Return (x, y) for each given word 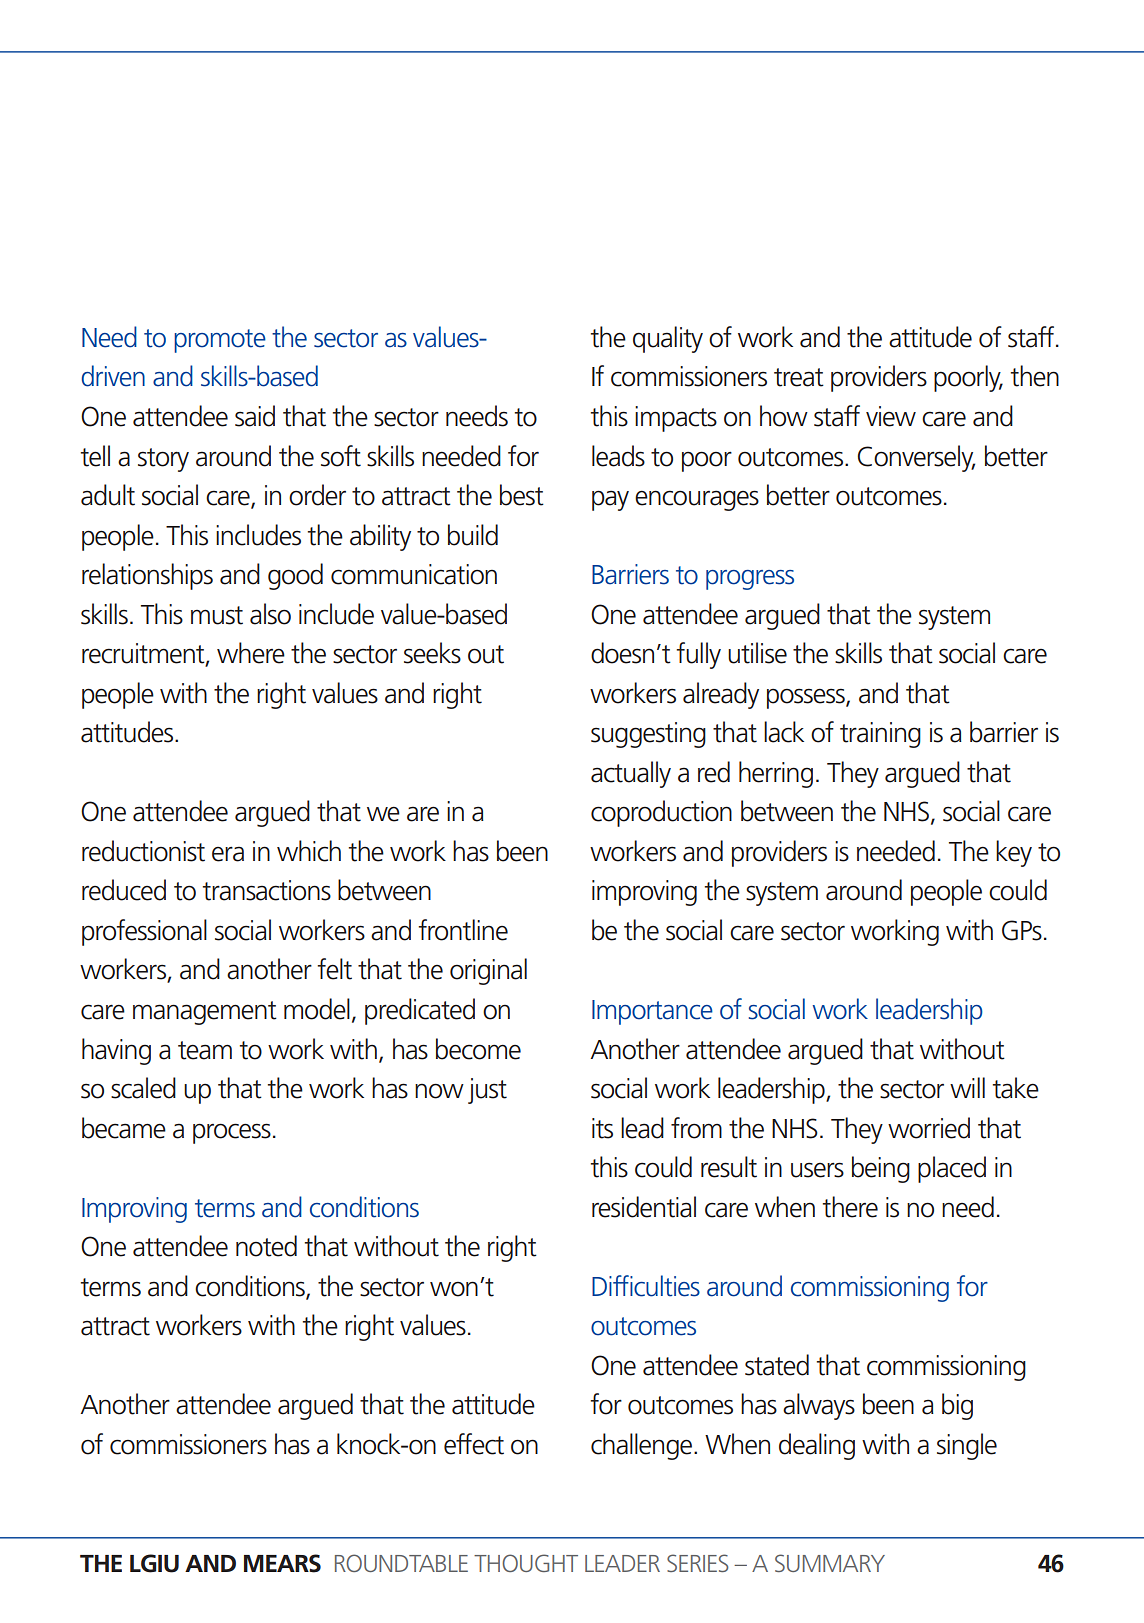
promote (220, 341)
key (1014, 853)
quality (668, 339)
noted (266, 1246)
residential (644, 1207)
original (488, 971)
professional (144, 932)
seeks (432, 653)
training (880, 735)
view (891, 416)
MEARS (282, 1563)
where (251, 653)
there (850, 1207)
